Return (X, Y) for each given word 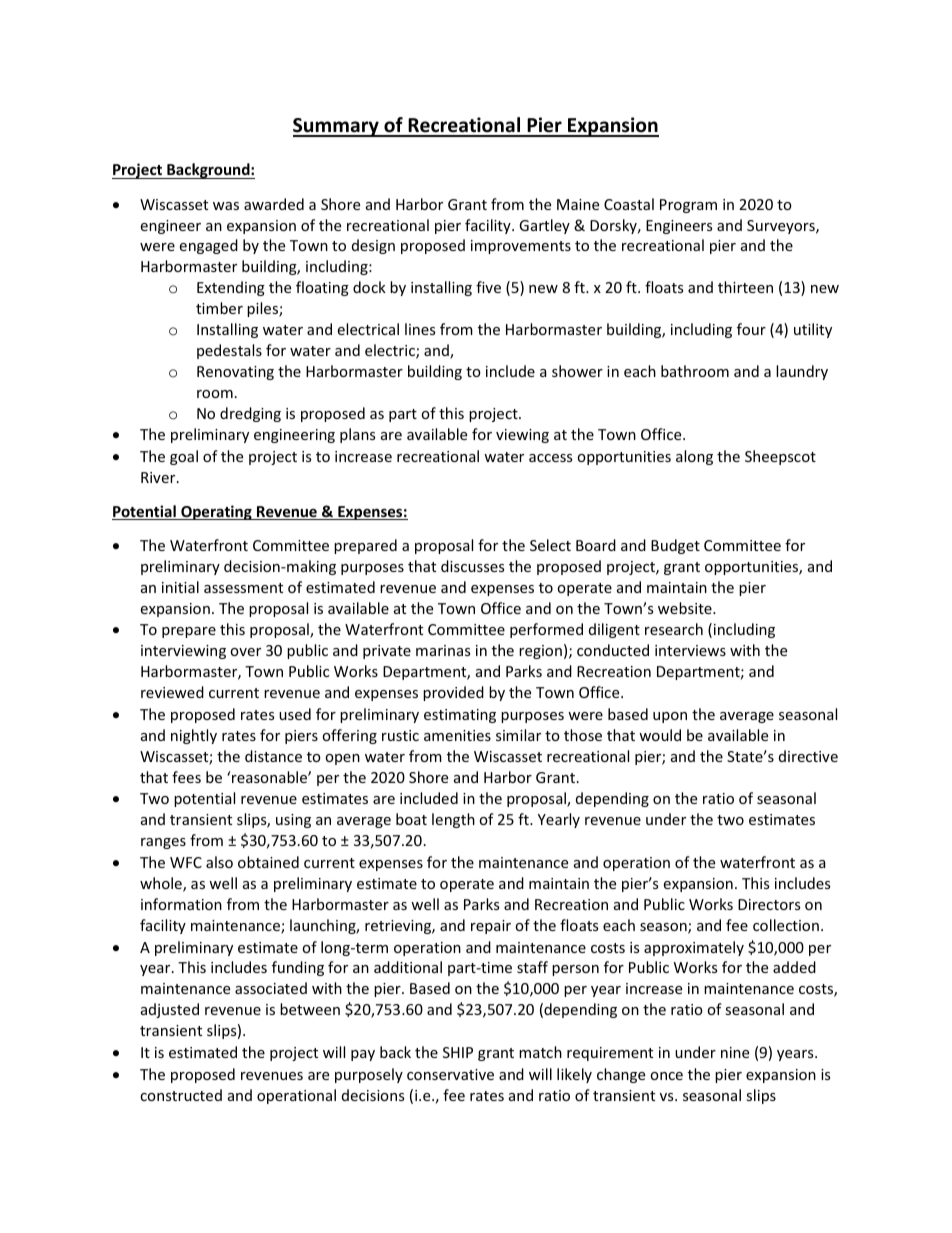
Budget (675, 546)
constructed (181, 1095)
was (226, 206)
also (219, 862)
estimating (460, 716)
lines (420, 329)
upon (670, 717)
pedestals (229, 351)
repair (491, 927)
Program (688, 206)
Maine (578, 204)
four (751, 329)
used (295, 714)
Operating (216, 512)
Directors (769, 904)
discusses (472, 566)
